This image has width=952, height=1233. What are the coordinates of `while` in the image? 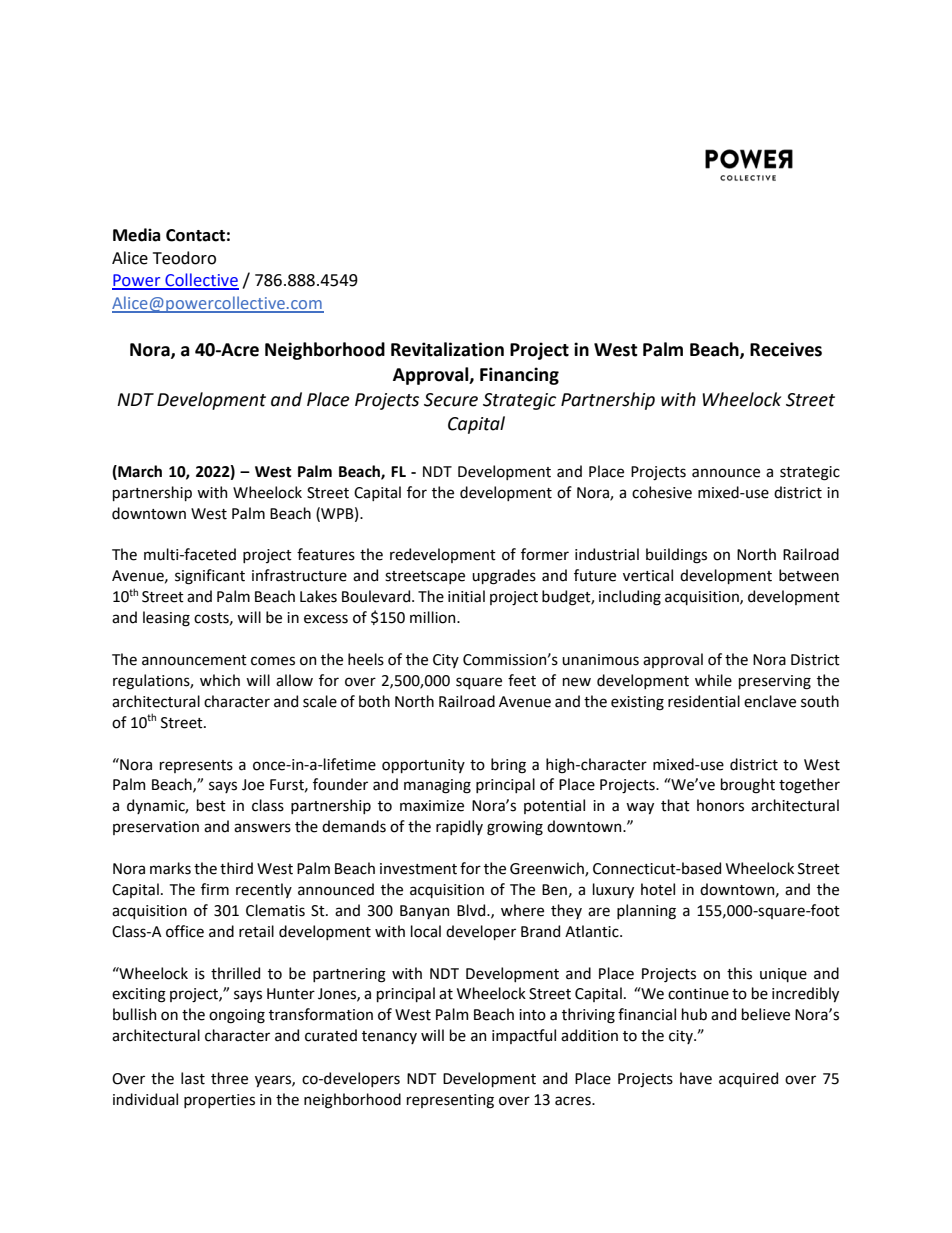 It's located at (713, 680).
